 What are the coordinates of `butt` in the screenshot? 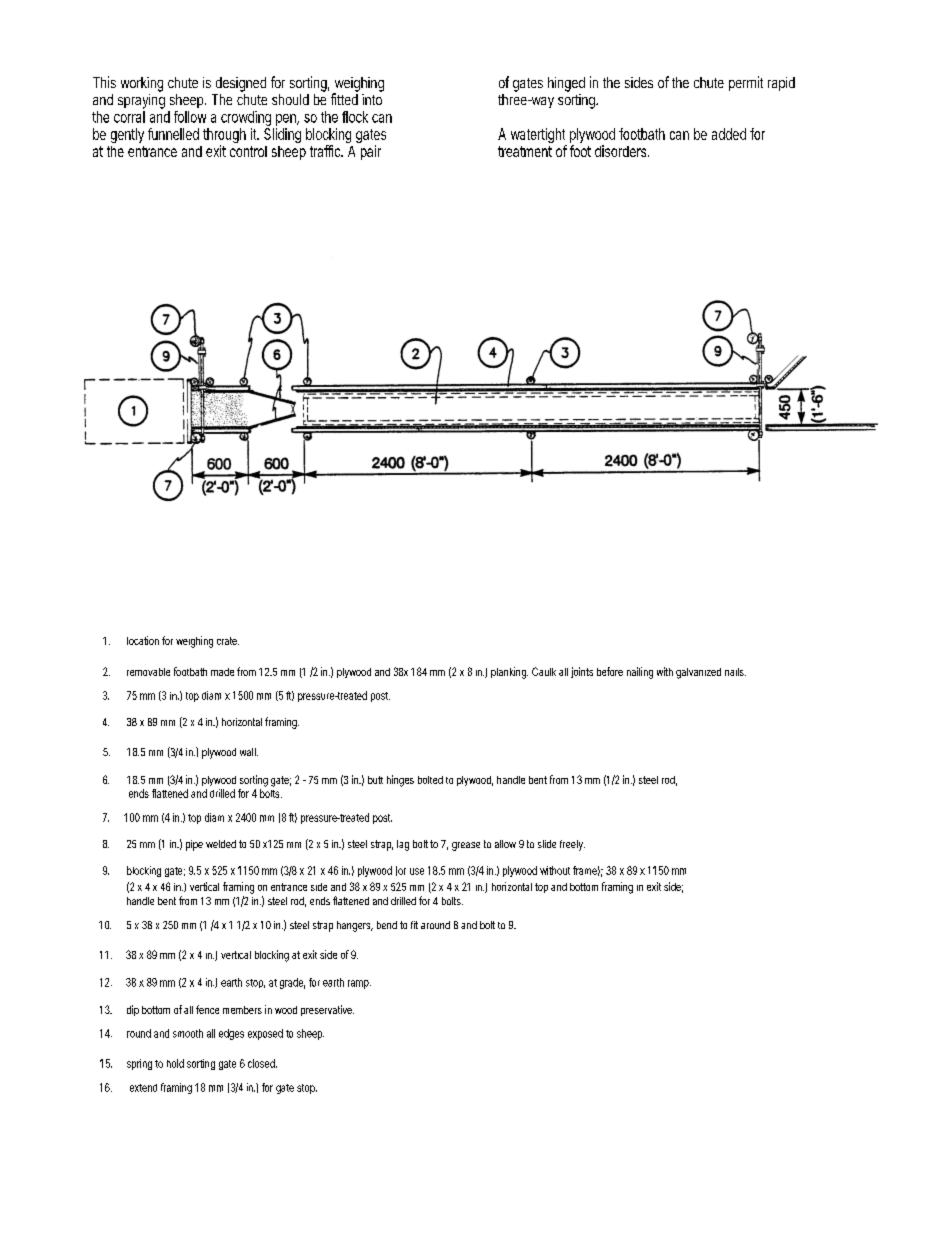 It's located at (375, 780).
